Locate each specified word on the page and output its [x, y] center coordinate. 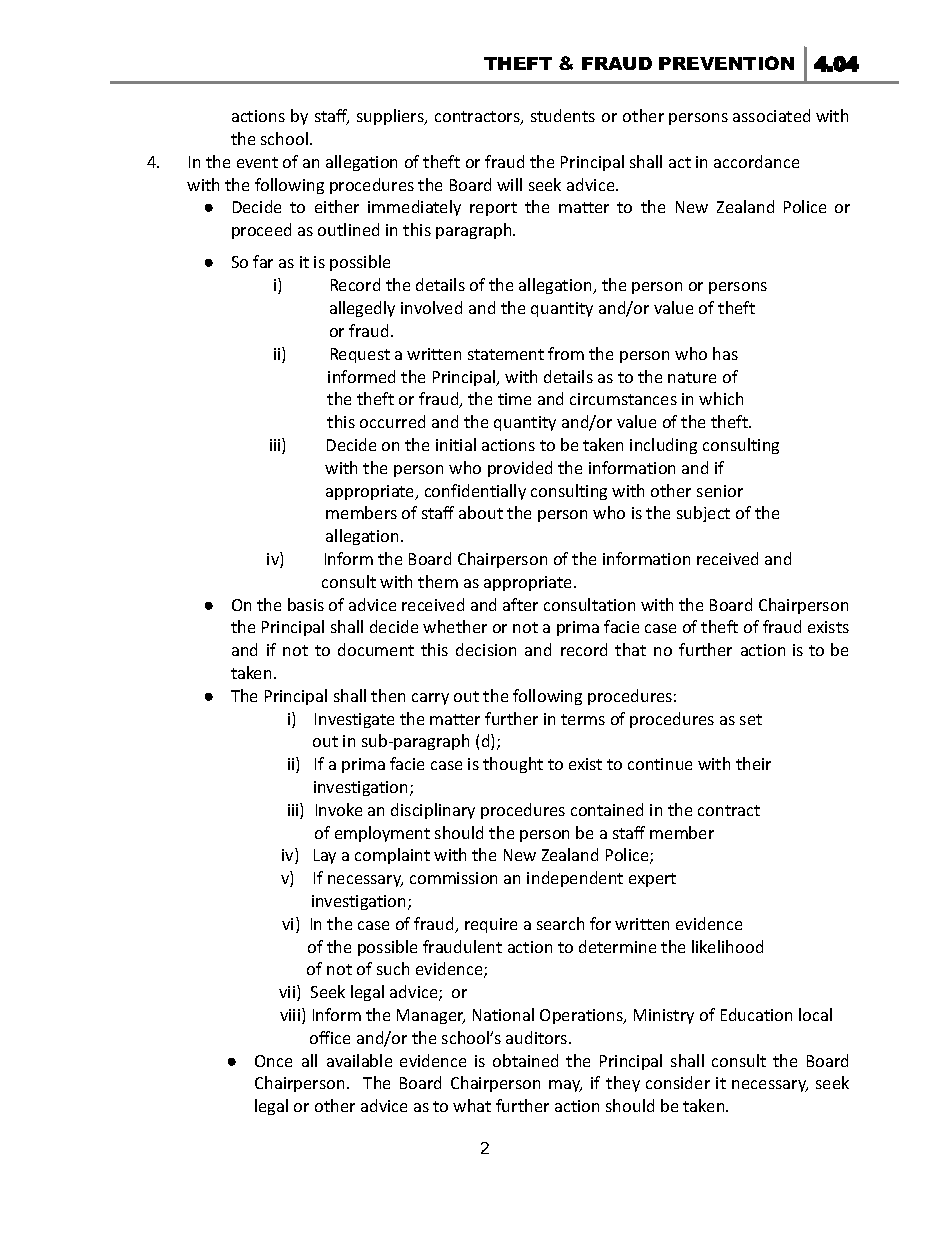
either [337, 206]
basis [306, 604]
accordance [756, 161]
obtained [525, 1060]
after [520, 604]
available [359, 1060]
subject [703, 514]
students [563, 115]
